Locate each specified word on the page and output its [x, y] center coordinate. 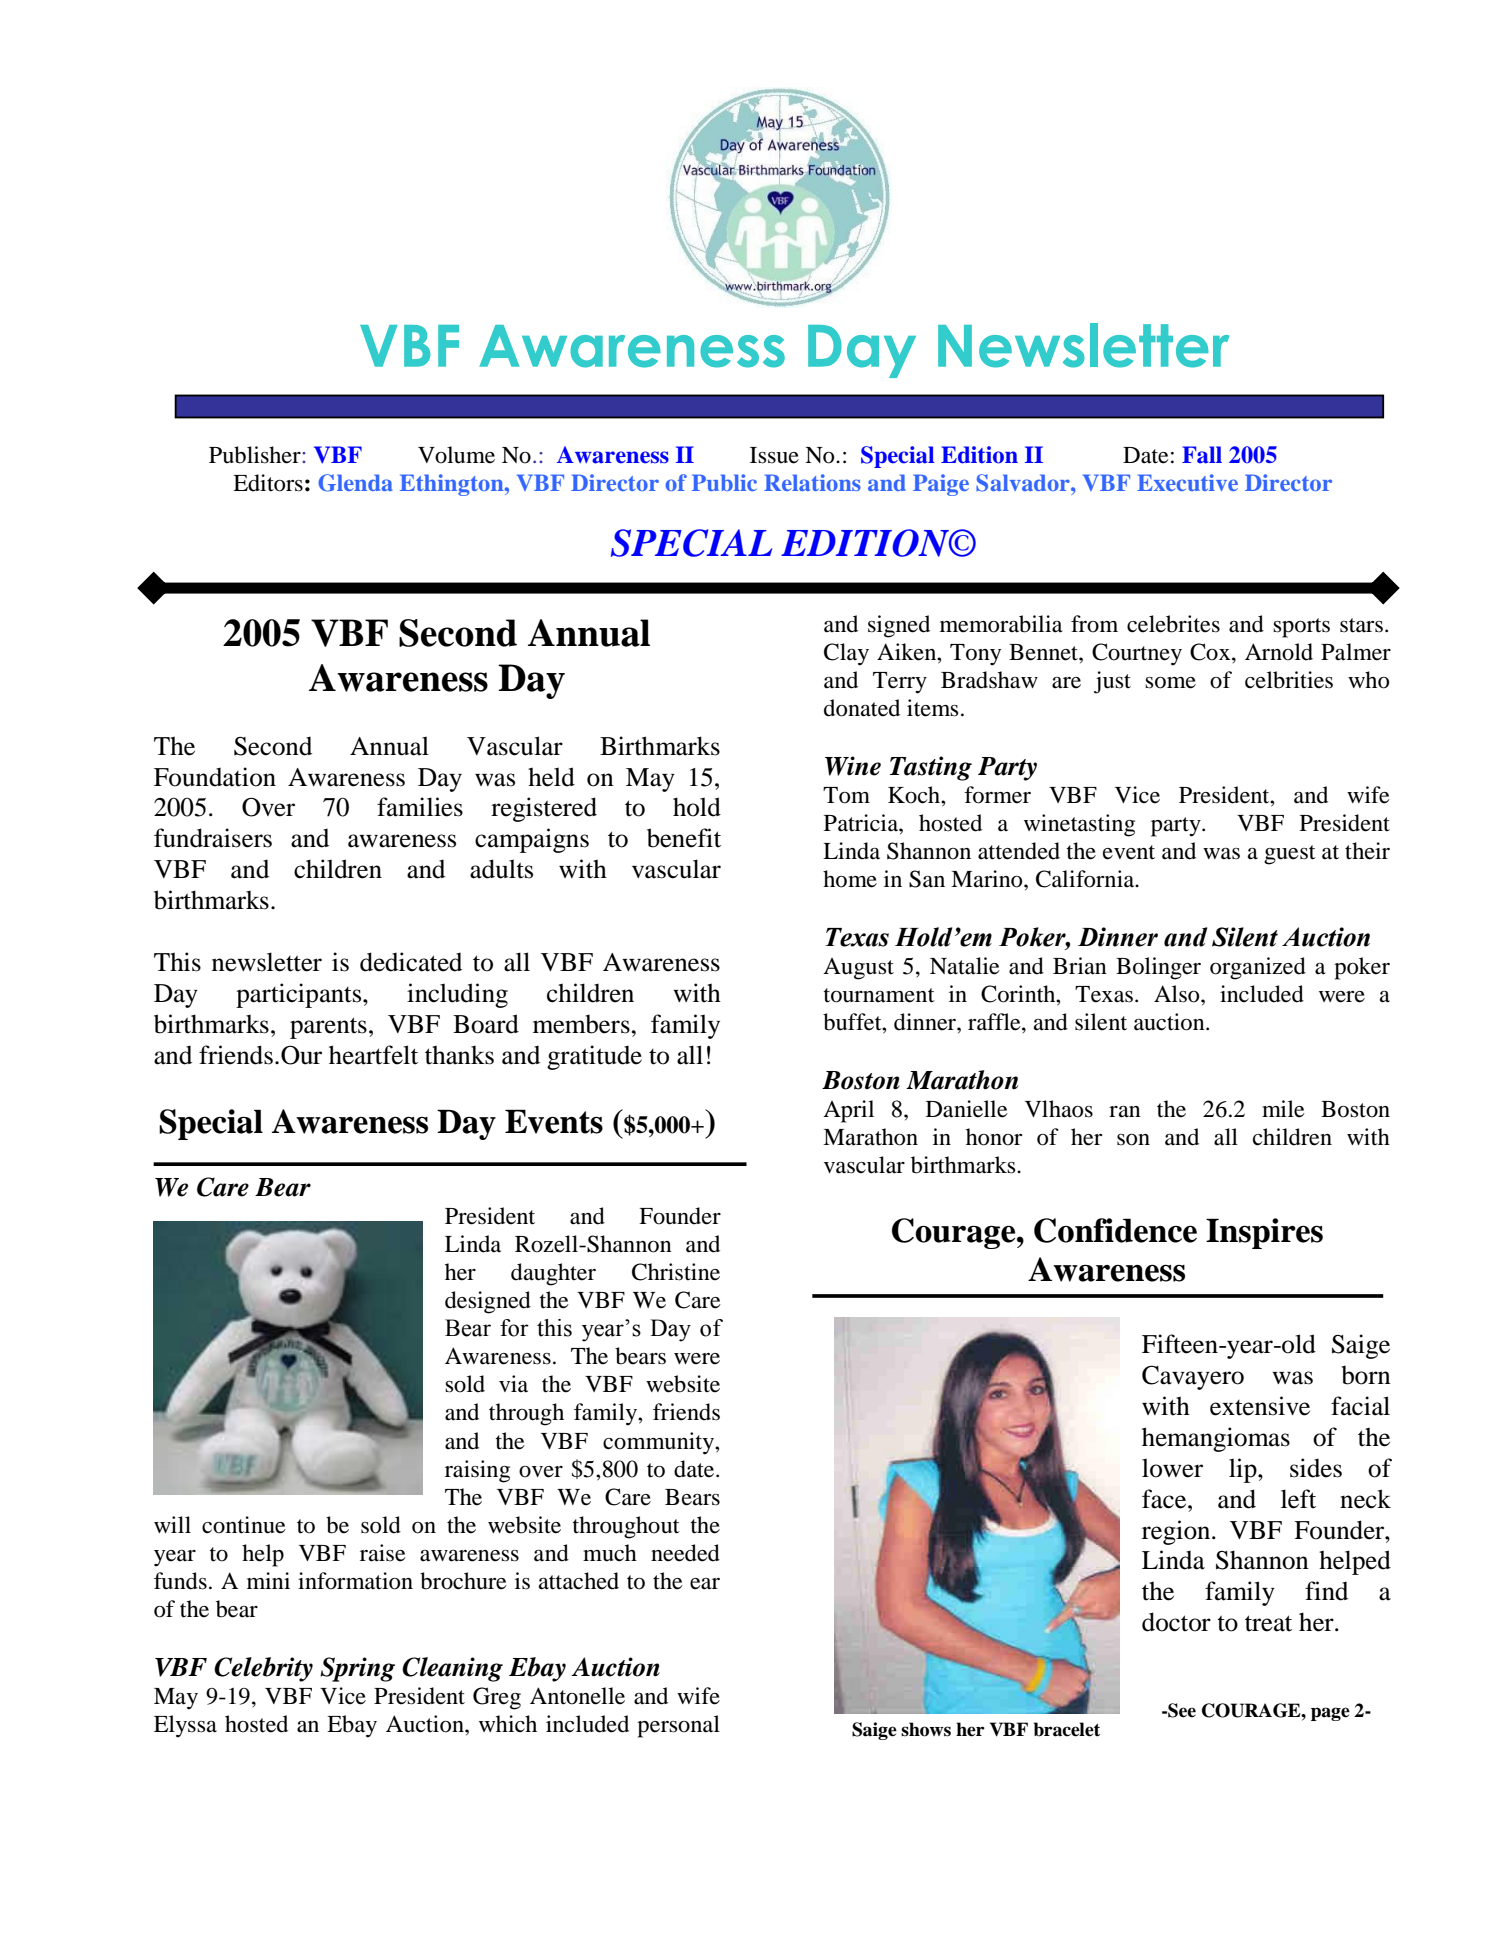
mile [1283, 1109]
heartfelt [373, 1055]
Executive [1187, 482]
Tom [846, 795]
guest [1290, 855]
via [513, 1384]
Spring [357, 1669]
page [1330, 1714]
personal [678, 1726]
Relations [812, 482]
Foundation [215, 777]
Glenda [355, 483]
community [659, 1443]
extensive [1260, 1406]
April [848, 1111]
